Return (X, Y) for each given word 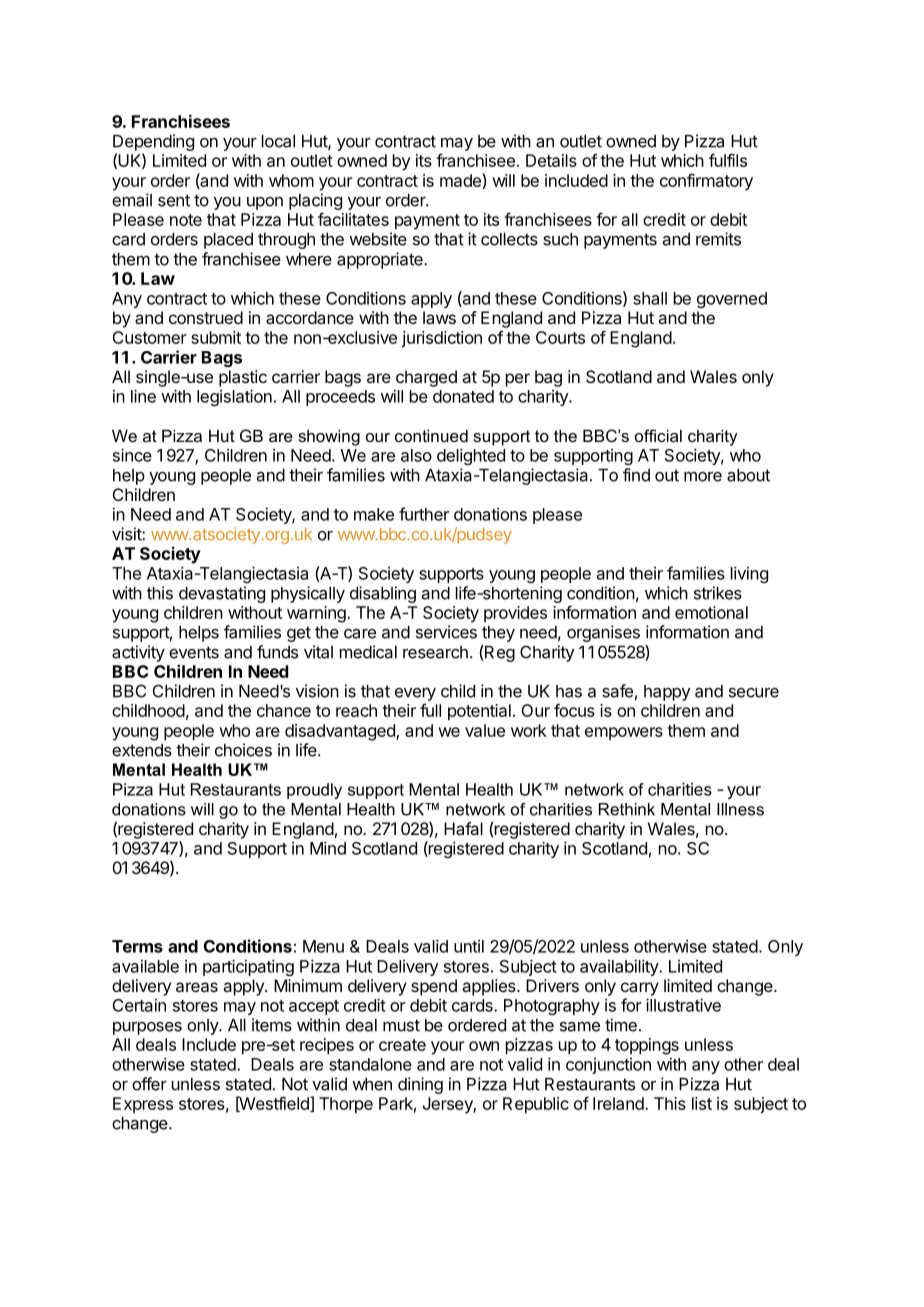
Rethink (627, 809)
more (703, 477)
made (461, 181)
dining (420, 1085)
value (485, 730)
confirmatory (706, 182)
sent (174, 200)
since (132, 455)
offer (149, 1084)
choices (243, 750)
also (416, 455)
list (702, 1103)
